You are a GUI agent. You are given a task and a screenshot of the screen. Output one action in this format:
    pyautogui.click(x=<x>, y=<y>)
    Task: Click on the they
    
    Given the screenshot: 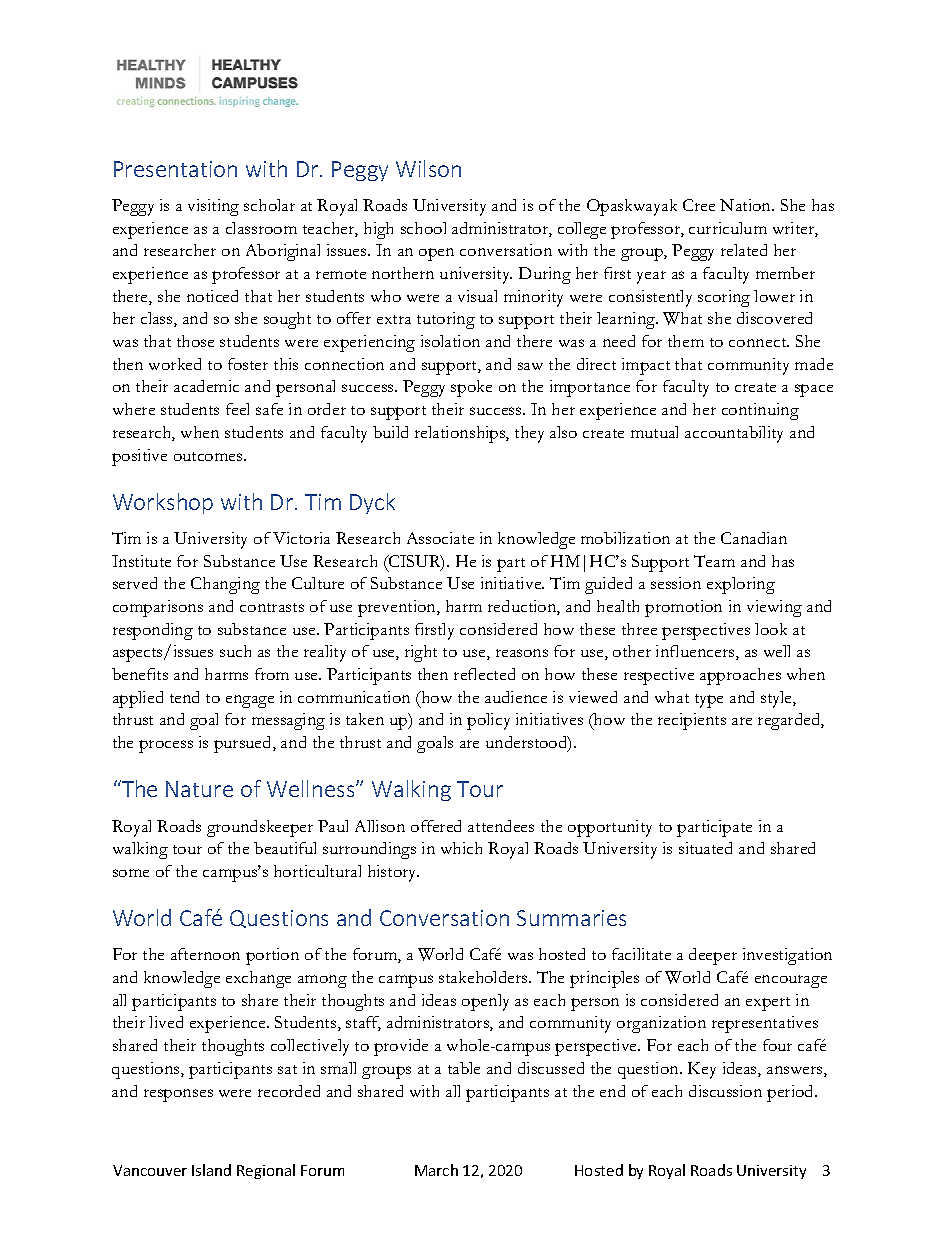 What is the action you would take?
    pyautogui.click(x=529, y=434)
